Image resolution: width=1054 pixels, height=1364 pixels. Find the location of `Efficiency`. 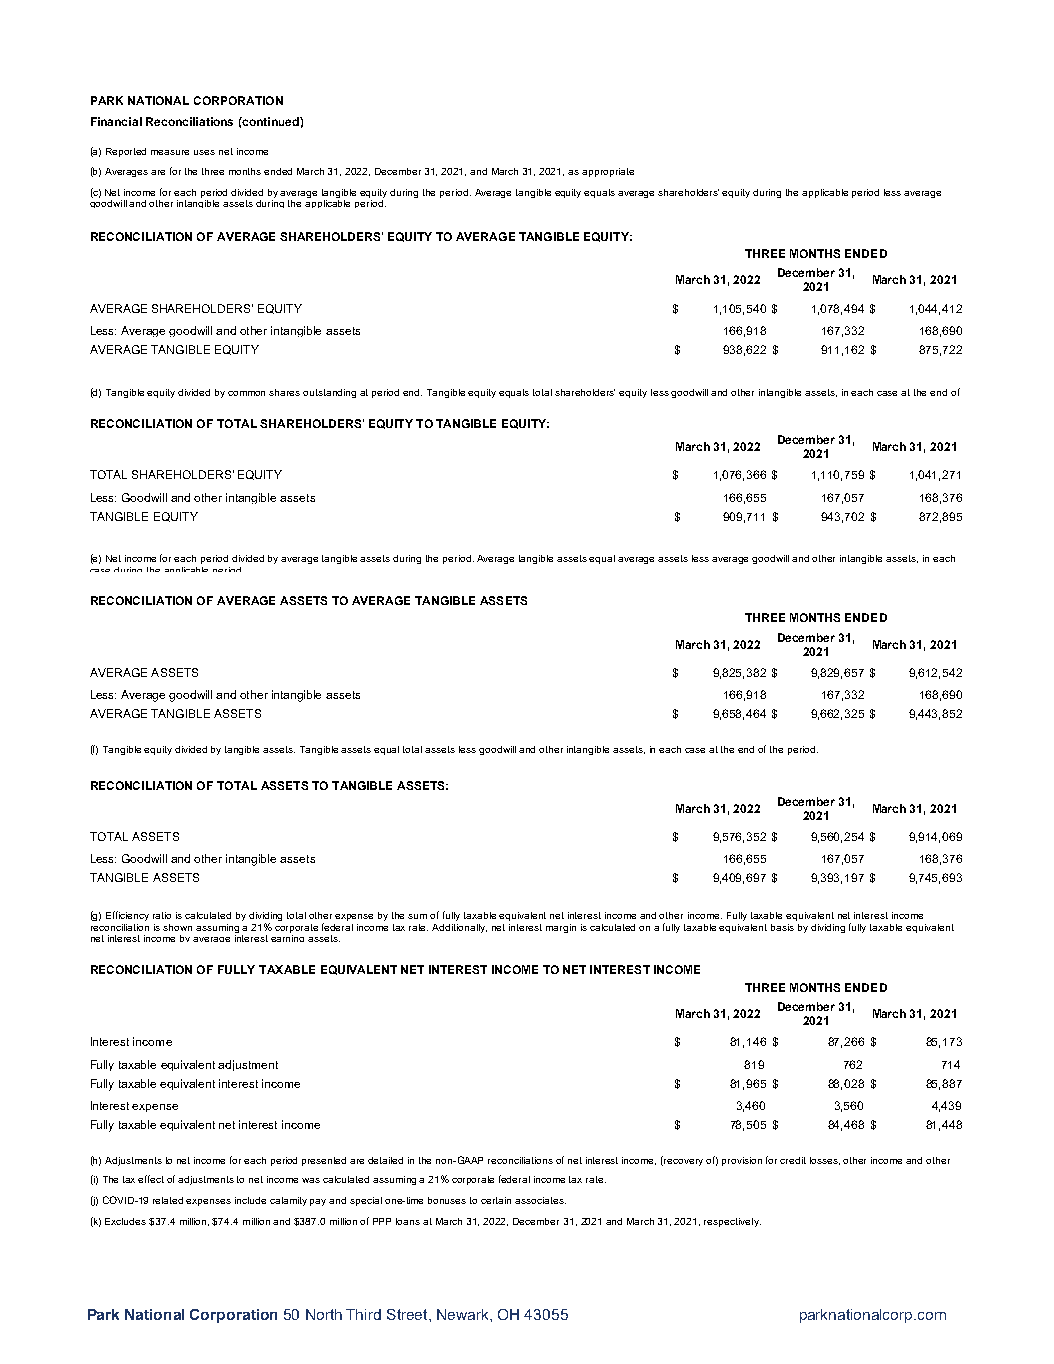

Efficiency is located at coordinates (127, 916).
